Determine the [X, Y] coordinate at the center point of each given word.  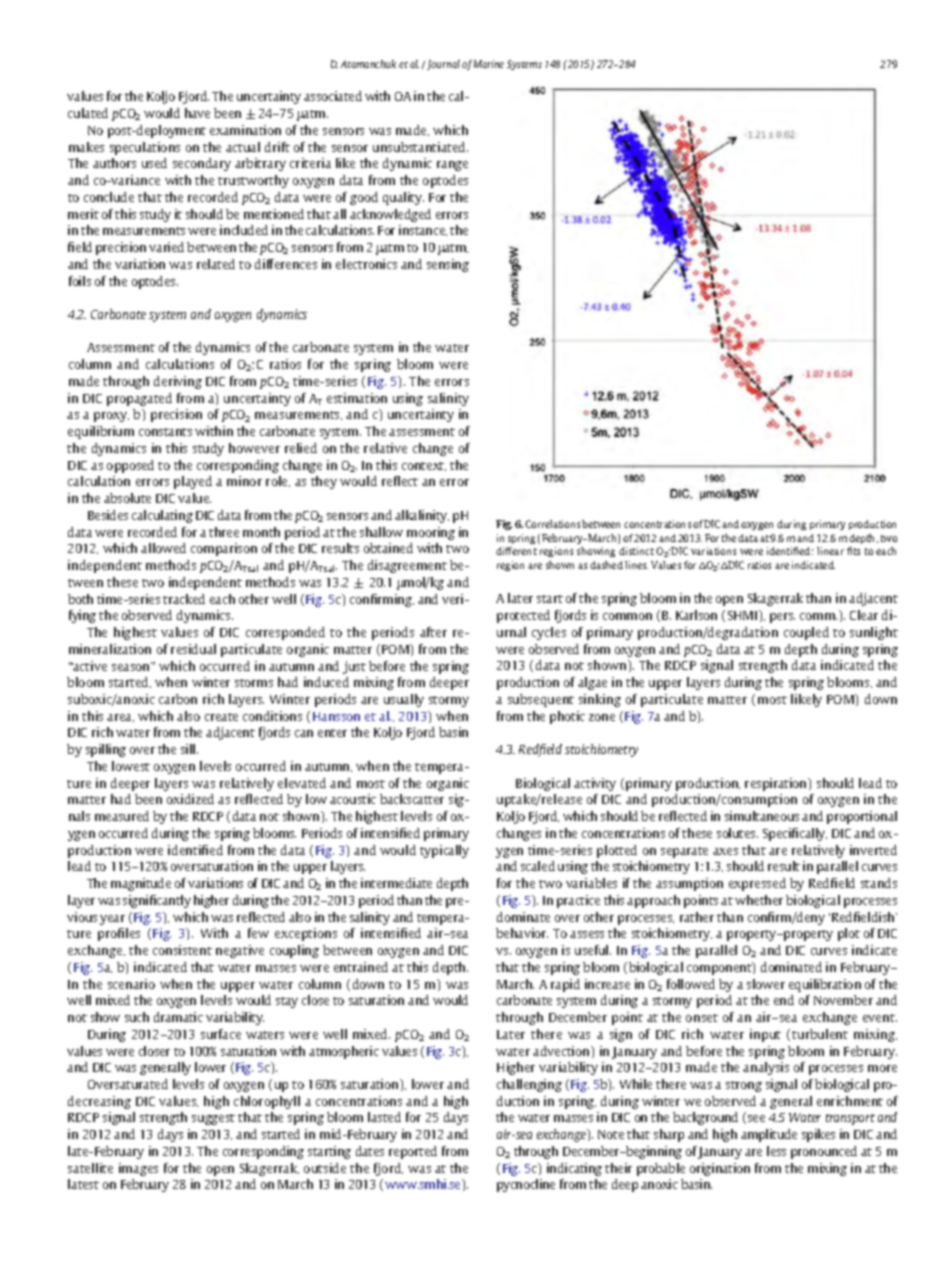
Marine [489, 64]
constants [165, 432]
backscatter [412, 799]
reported [413, 1152]
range [452, 166]
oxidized [190, 799]
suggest [213, 1119]
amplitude [769, 1135]
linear [830, 551]
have [197, 113]
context [424, 466]
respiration [777, 784]
